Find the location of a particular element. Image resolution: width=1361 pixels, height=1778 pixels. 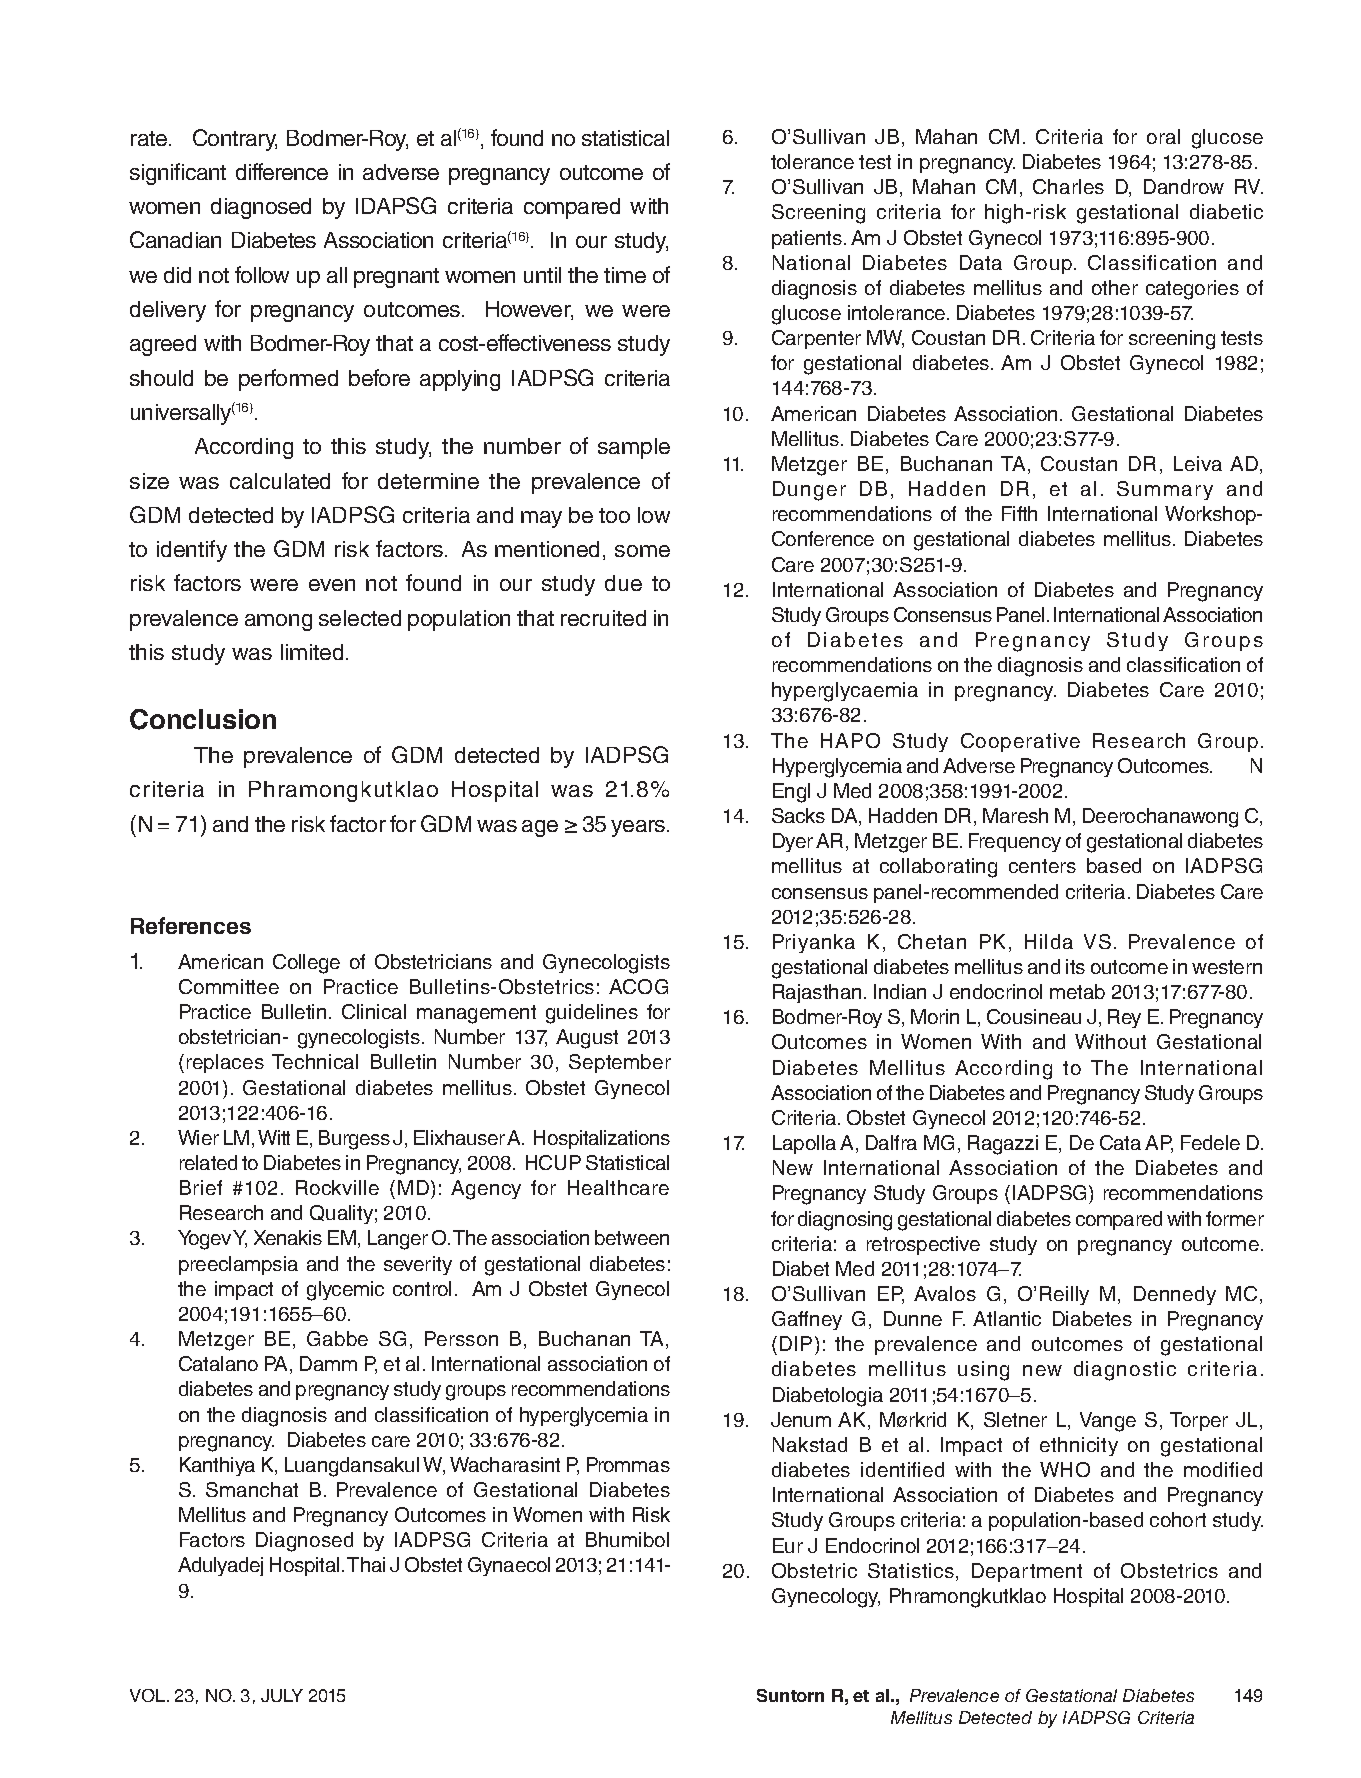

Thai is located at coordinates (366, 1564).
